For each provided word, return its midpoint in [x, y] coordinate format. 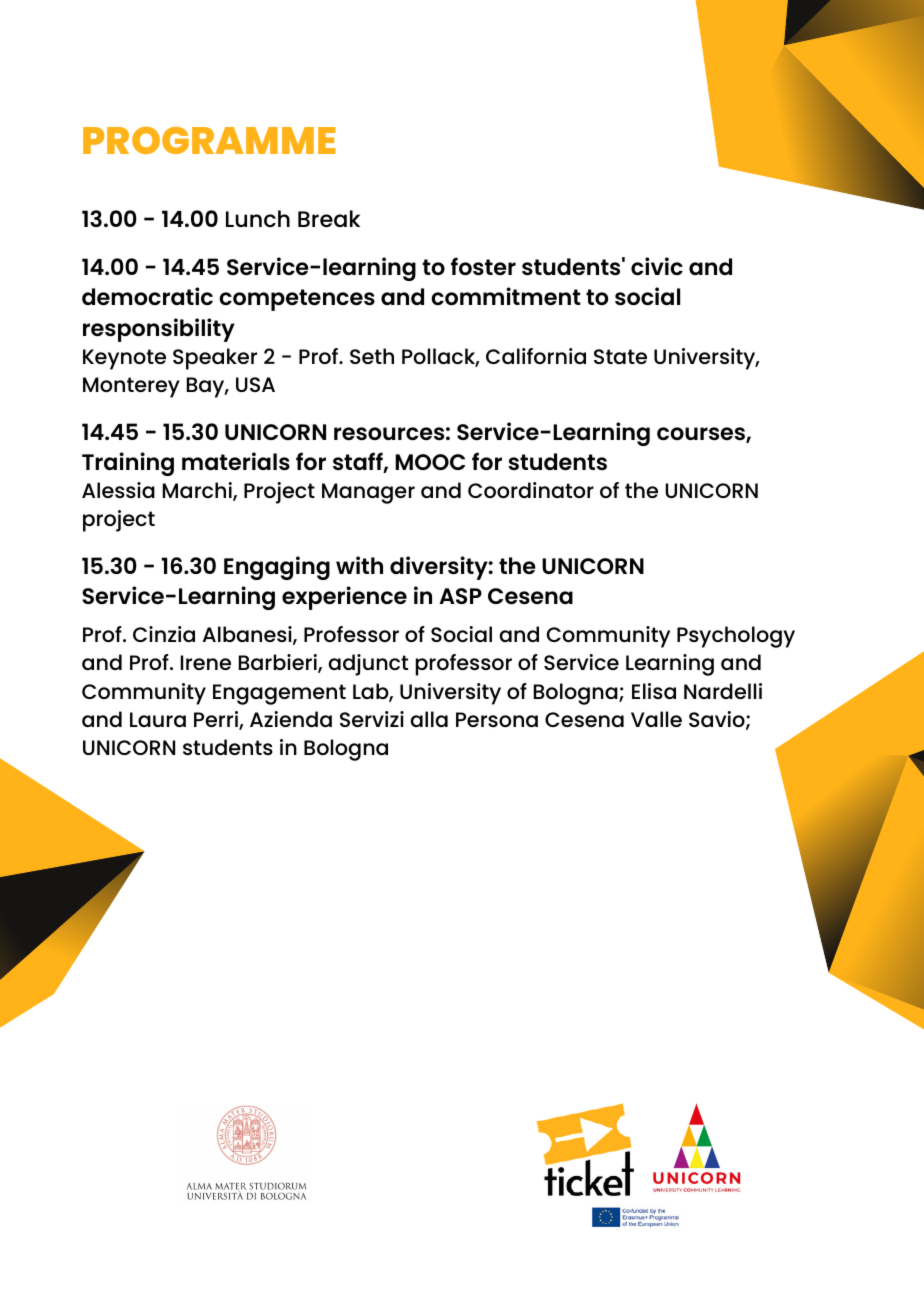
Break [329, 218]
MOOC [430, 462]
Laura [158, 719]
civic [657, 266]
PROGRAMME [209, 140]
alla [429, 719]
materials [236, 461]
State [620, 356]
